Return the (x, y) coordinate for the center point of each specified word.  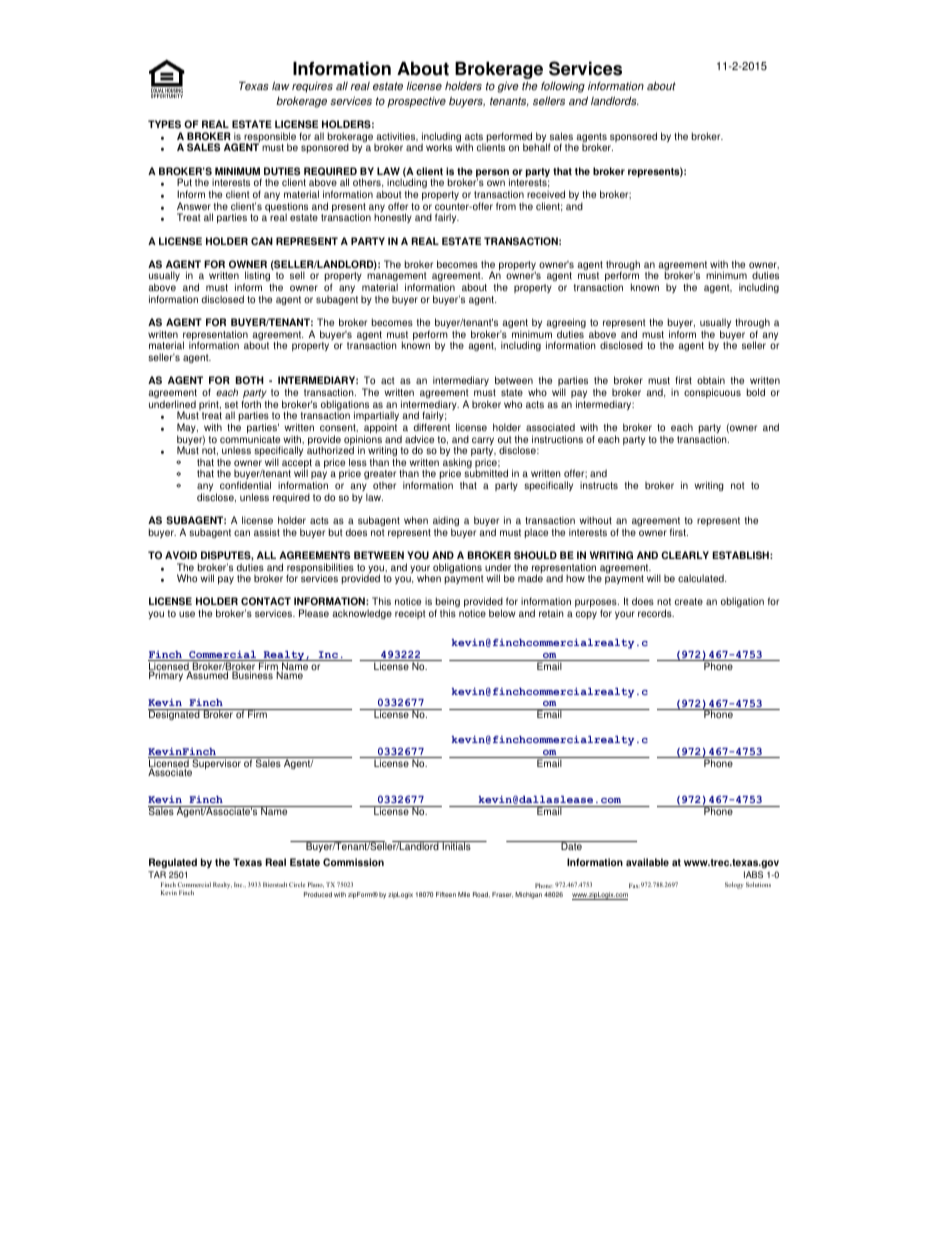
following (563, 87)
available (647, 862)
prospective (416, 102)
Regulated (173, 863)
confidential (245, 485)
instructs (599, 485)
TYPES (164, 124)
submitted (486, 473)
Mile (464, 894)
